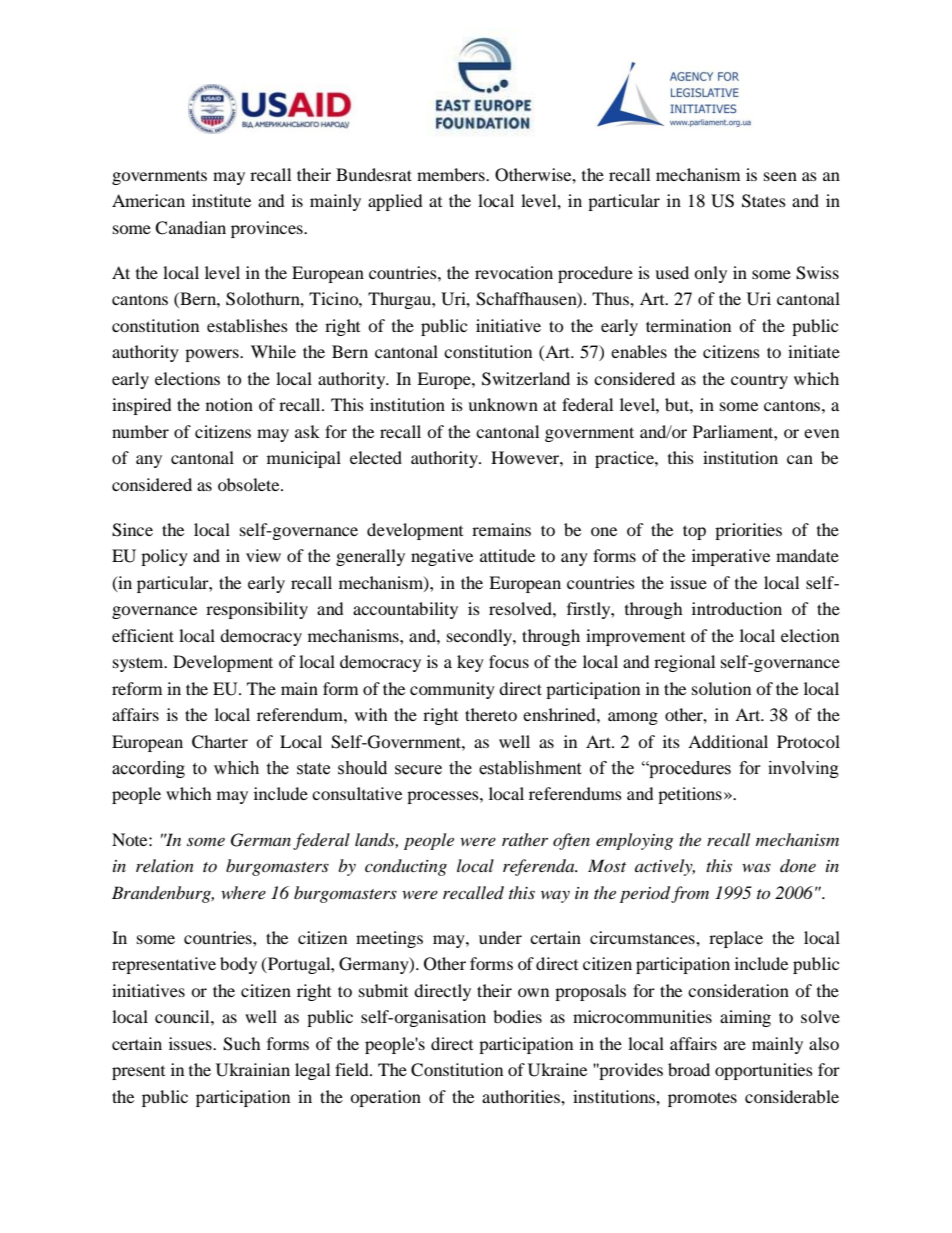  Describe the element at coordinates (530, 768) in the document. I see `establishment` at that location.
